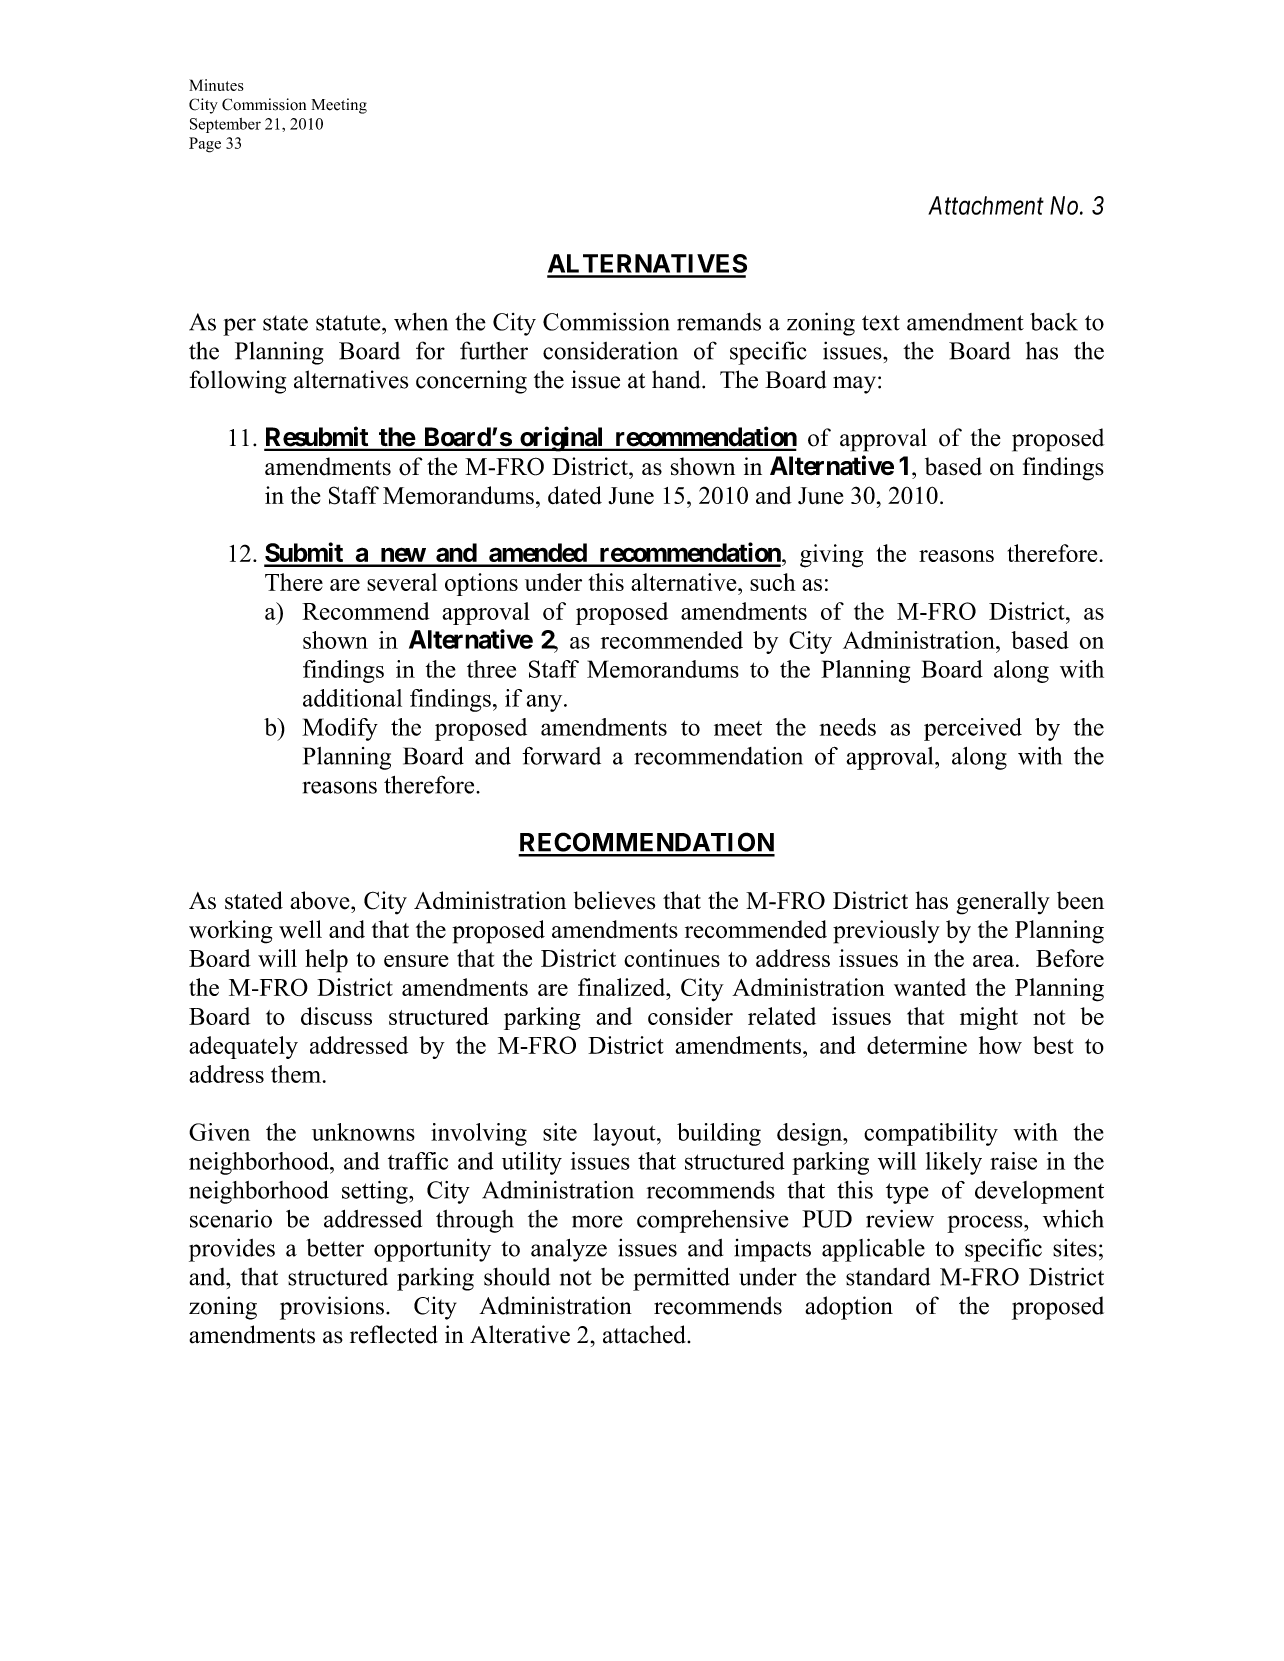  Describe the element at coordinates (494, 350) in the image. I see `further` at that location.
